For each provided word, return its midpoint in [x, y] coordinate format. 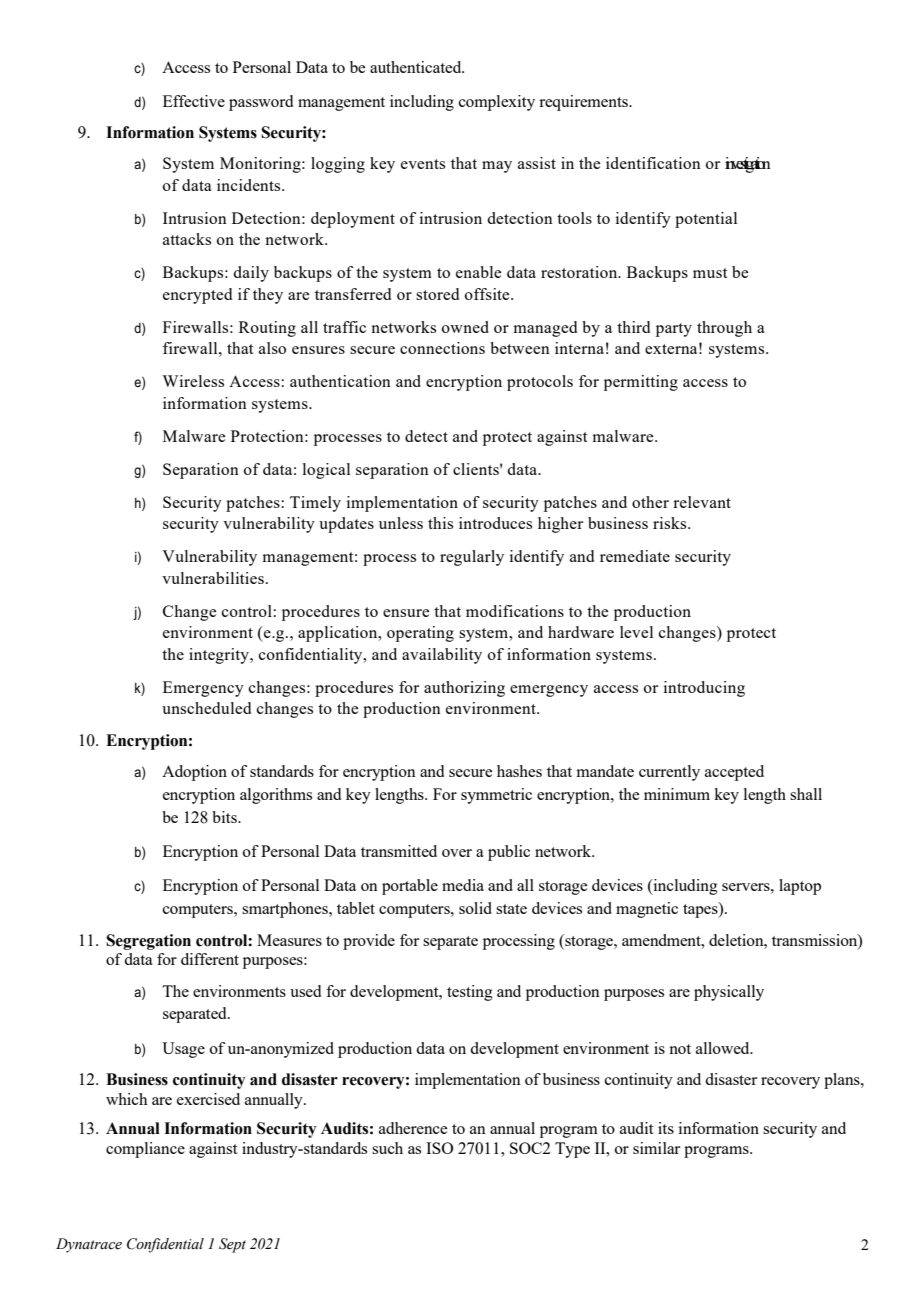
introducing [704, 689]
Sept [232, 1245]
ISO [439, 1148]
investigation [748, 165]
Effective [194, 101]
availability [442, 656]
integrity [220, 656]
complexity [497, 103]
